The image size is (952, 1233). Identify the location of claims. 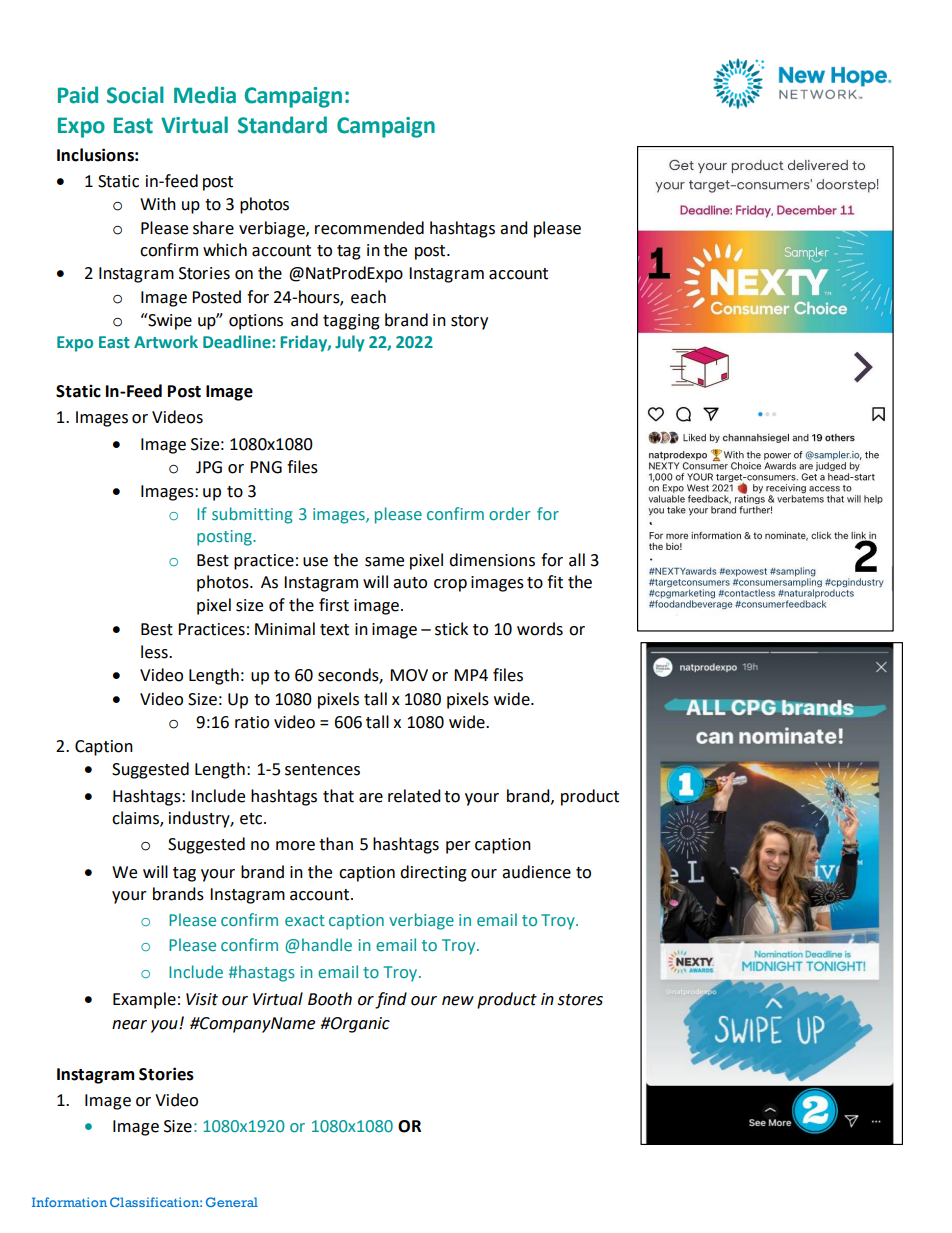
(136, 819).
